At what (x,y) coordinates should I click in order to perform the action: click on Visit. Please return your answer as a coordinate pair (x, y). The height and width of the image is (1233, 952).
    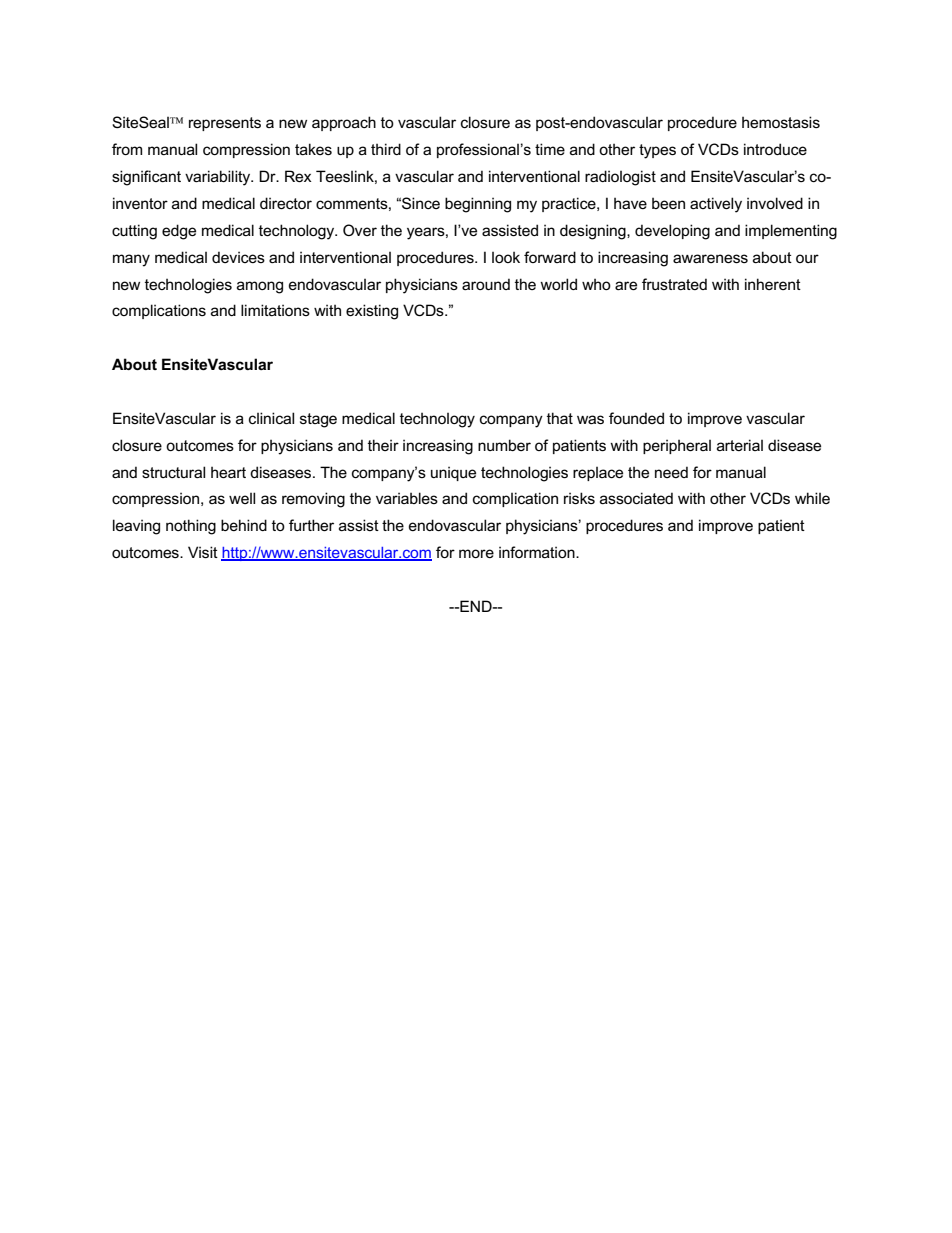
    Looking at the image, I should click on (203, 552).
